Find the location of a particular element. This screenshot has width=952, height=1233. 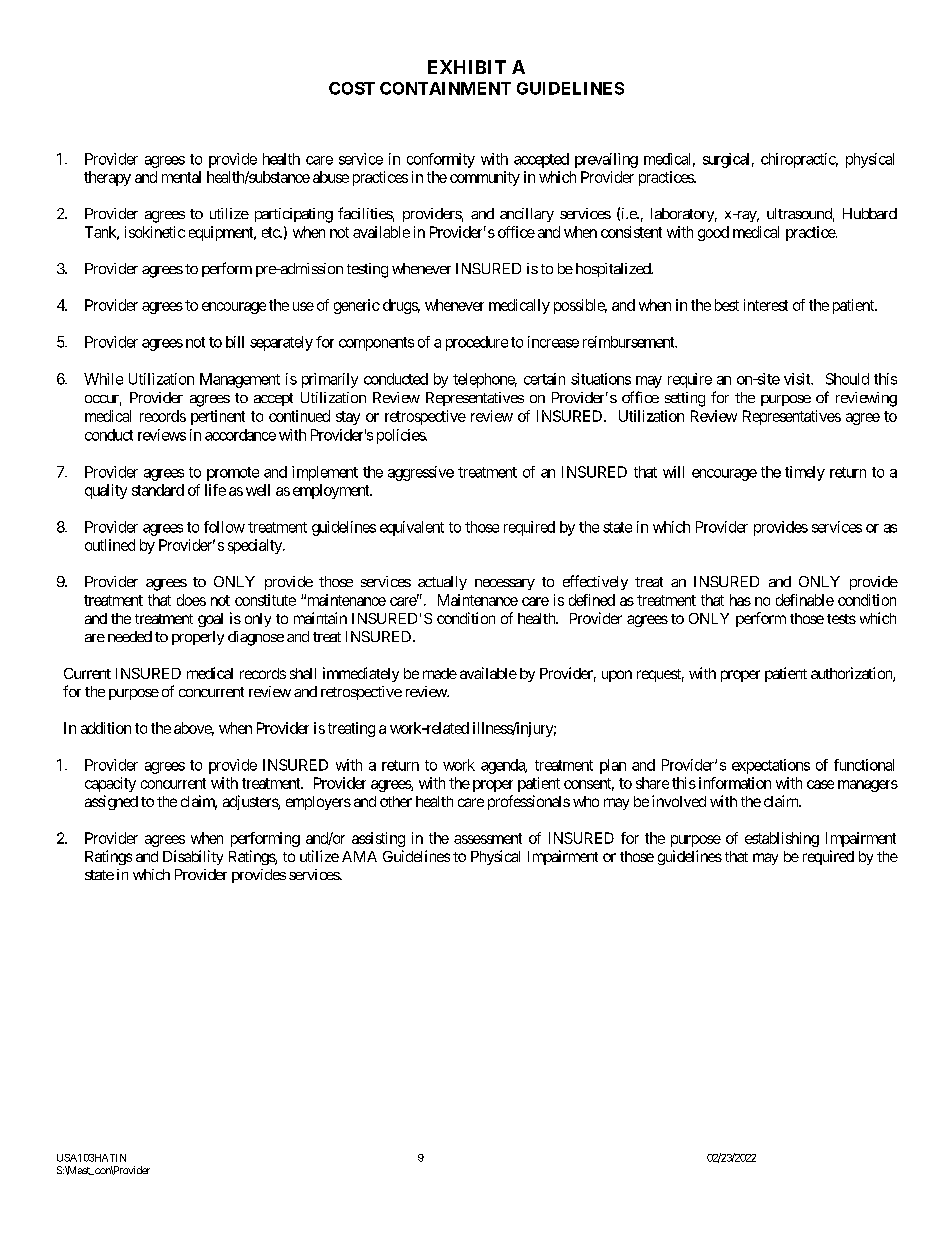

timely is located at coordinates (805, 473).
